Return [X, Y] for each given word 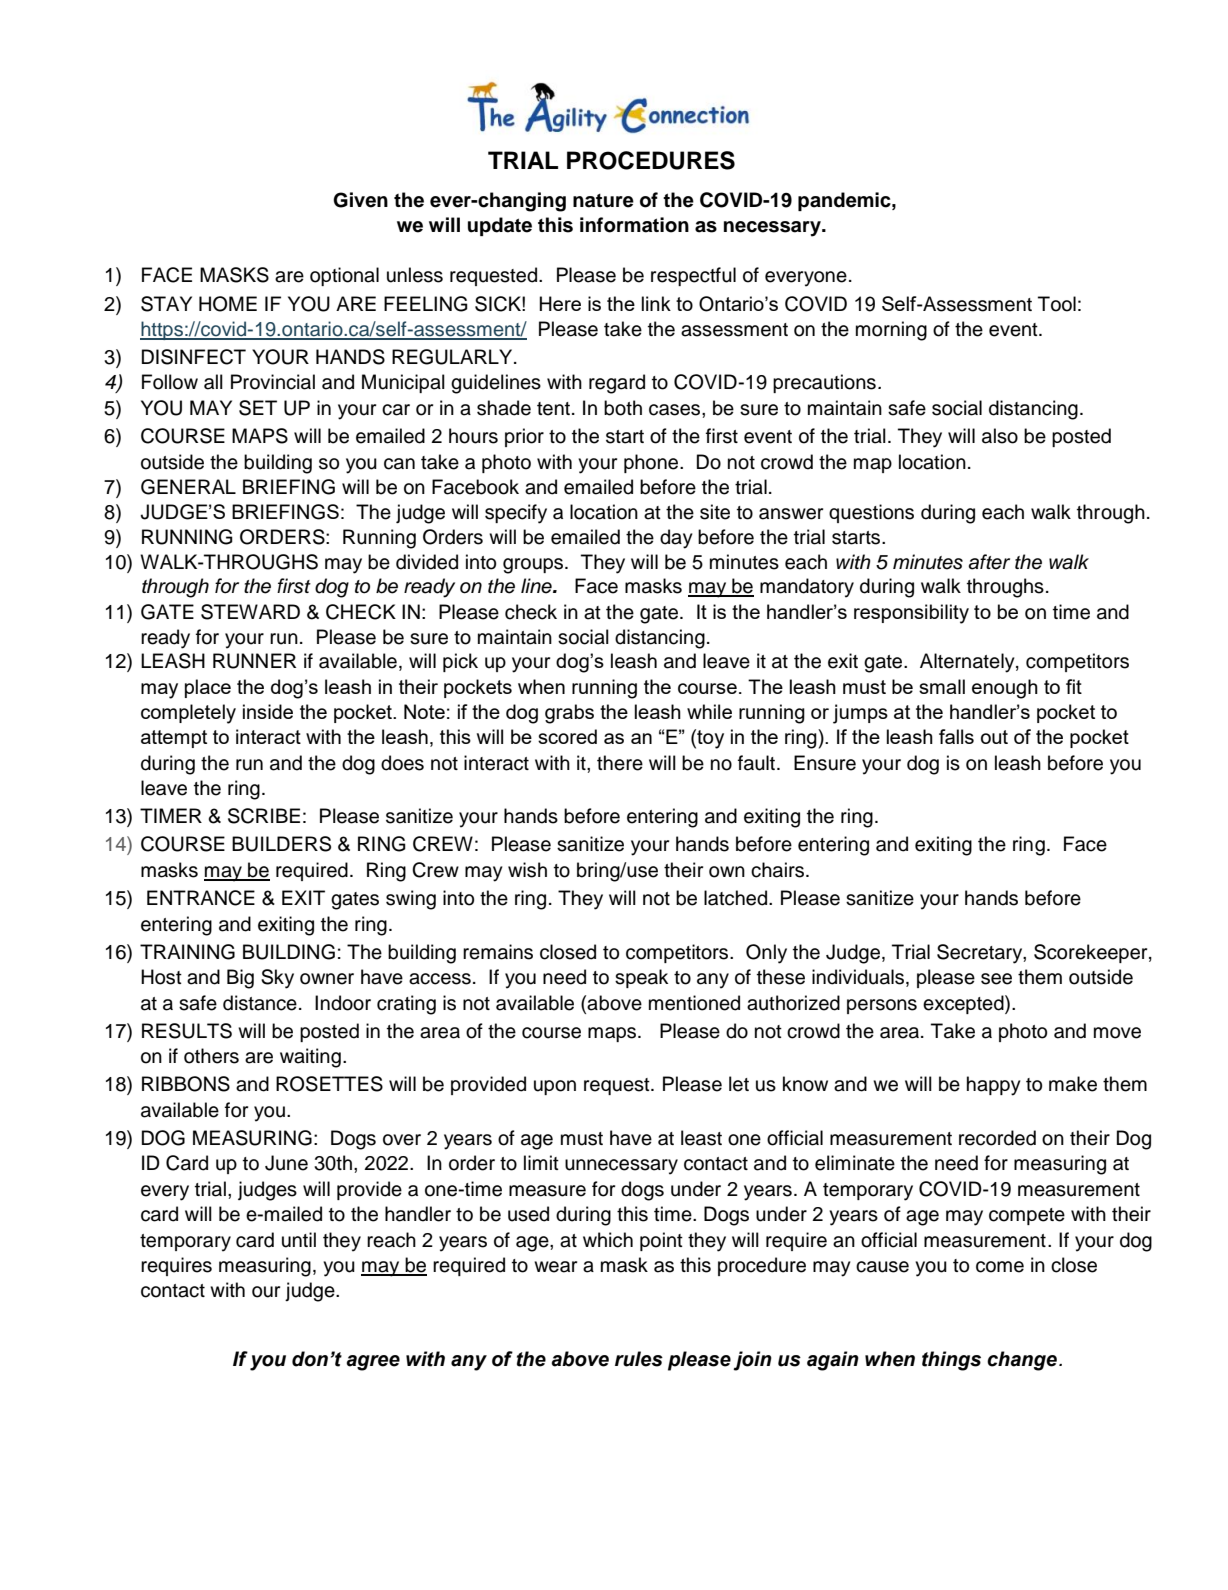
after [989, 562]
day [676, 539]
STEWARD [250, 612]
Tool [1057, 304]
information [634, 225]
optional [344, 276]
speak [641, 978]
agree [373, 1363]
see [996, 979]
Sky [277, 979]
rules [639, 1359]
